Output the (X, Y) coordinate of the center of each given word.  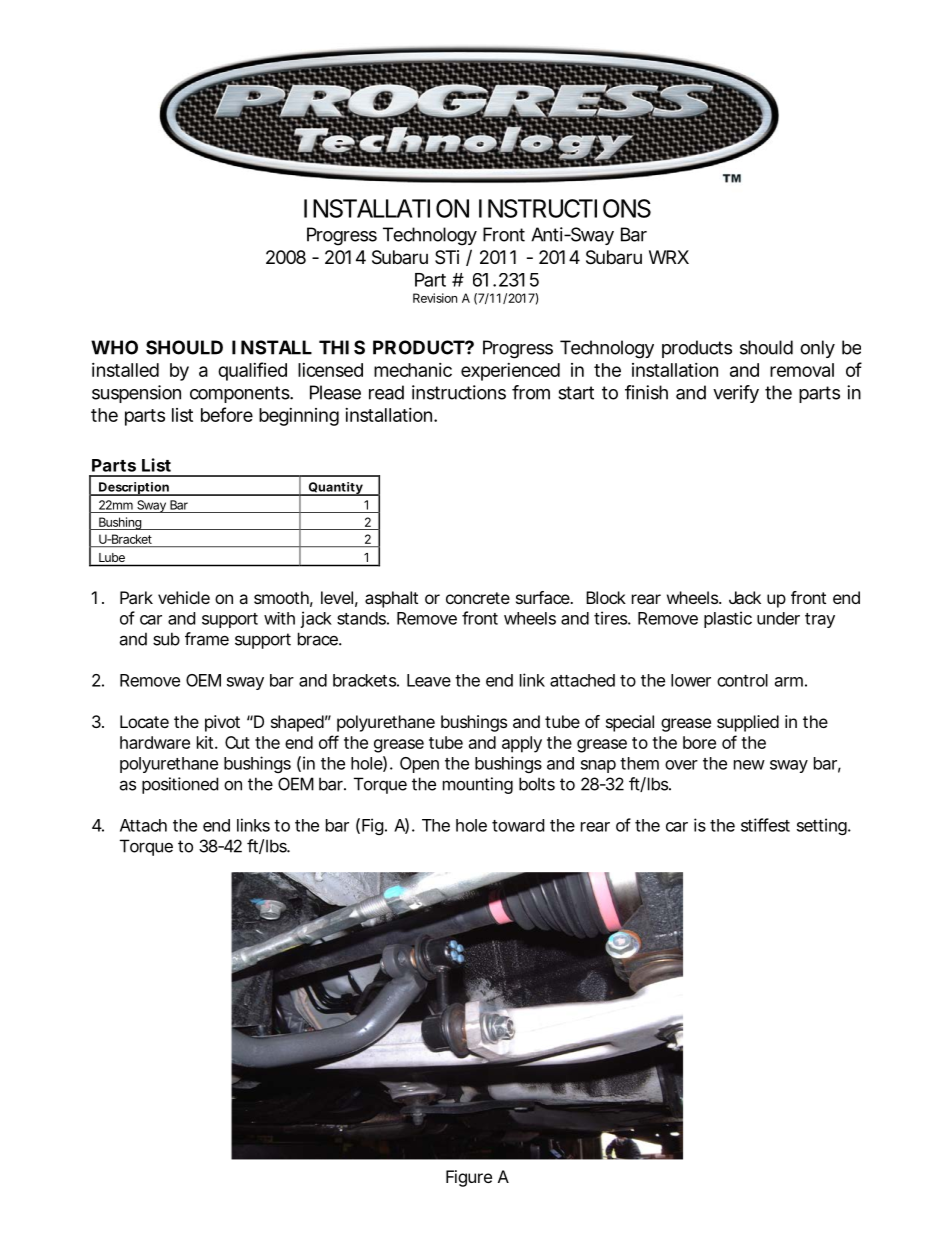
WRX (669, 257)
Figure (469, 1178)
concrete (478, 598)
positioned (180, 785)
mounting (478, 785)
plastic (728, 619)
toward (518, 825)
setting (823, 826)
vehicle (184, 597)
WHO (114, 347)
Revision (435, 298)
